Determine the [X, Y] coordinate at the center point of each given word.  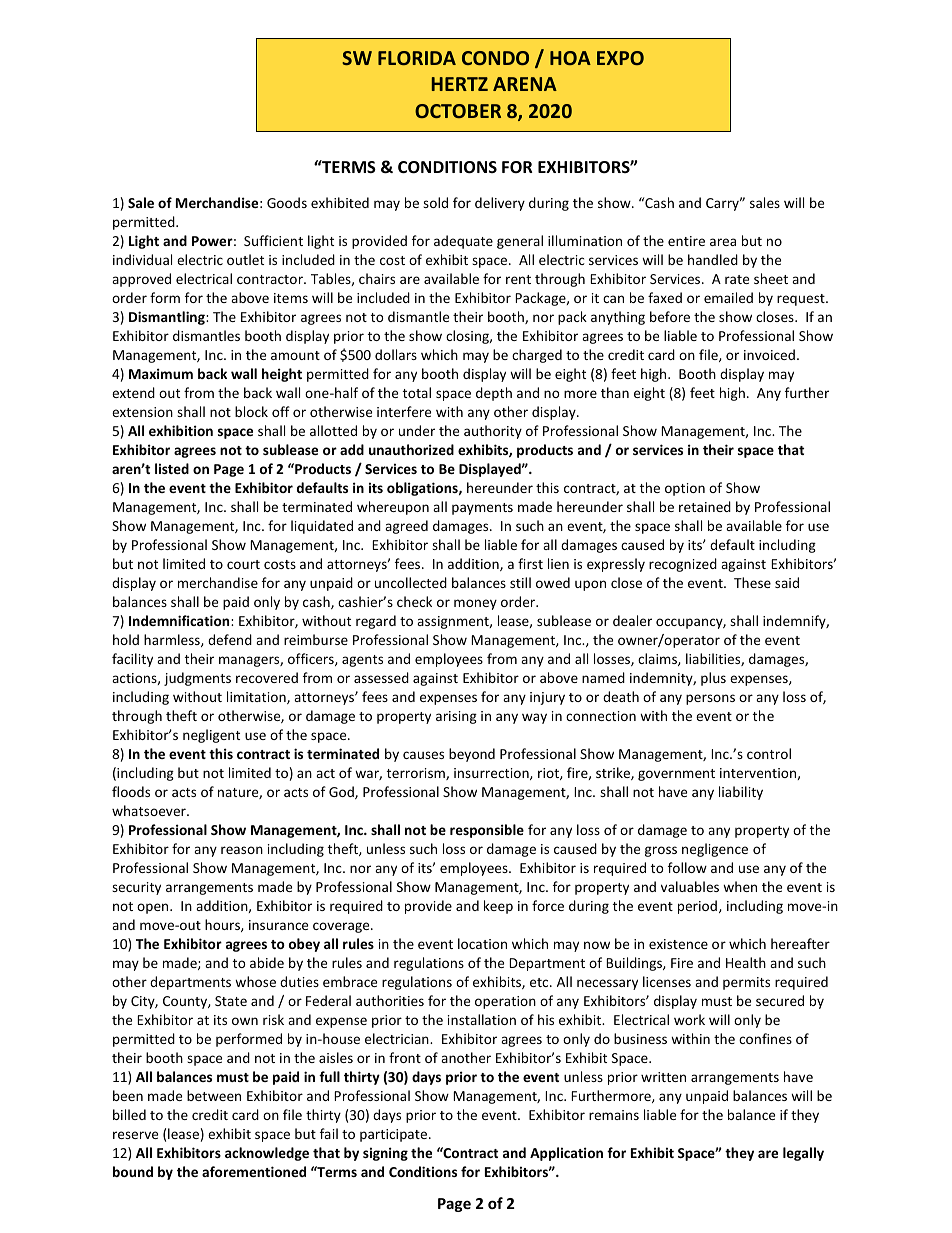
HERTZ [460, 84]
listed [172, 468]
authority [493, 432]
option [685, 489]
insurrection [492, 774]
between [214, 1095]
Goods [287, 202]
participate [395, 1135]
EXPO [620, 58]
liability [741, 793]
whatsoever [150, 810]
